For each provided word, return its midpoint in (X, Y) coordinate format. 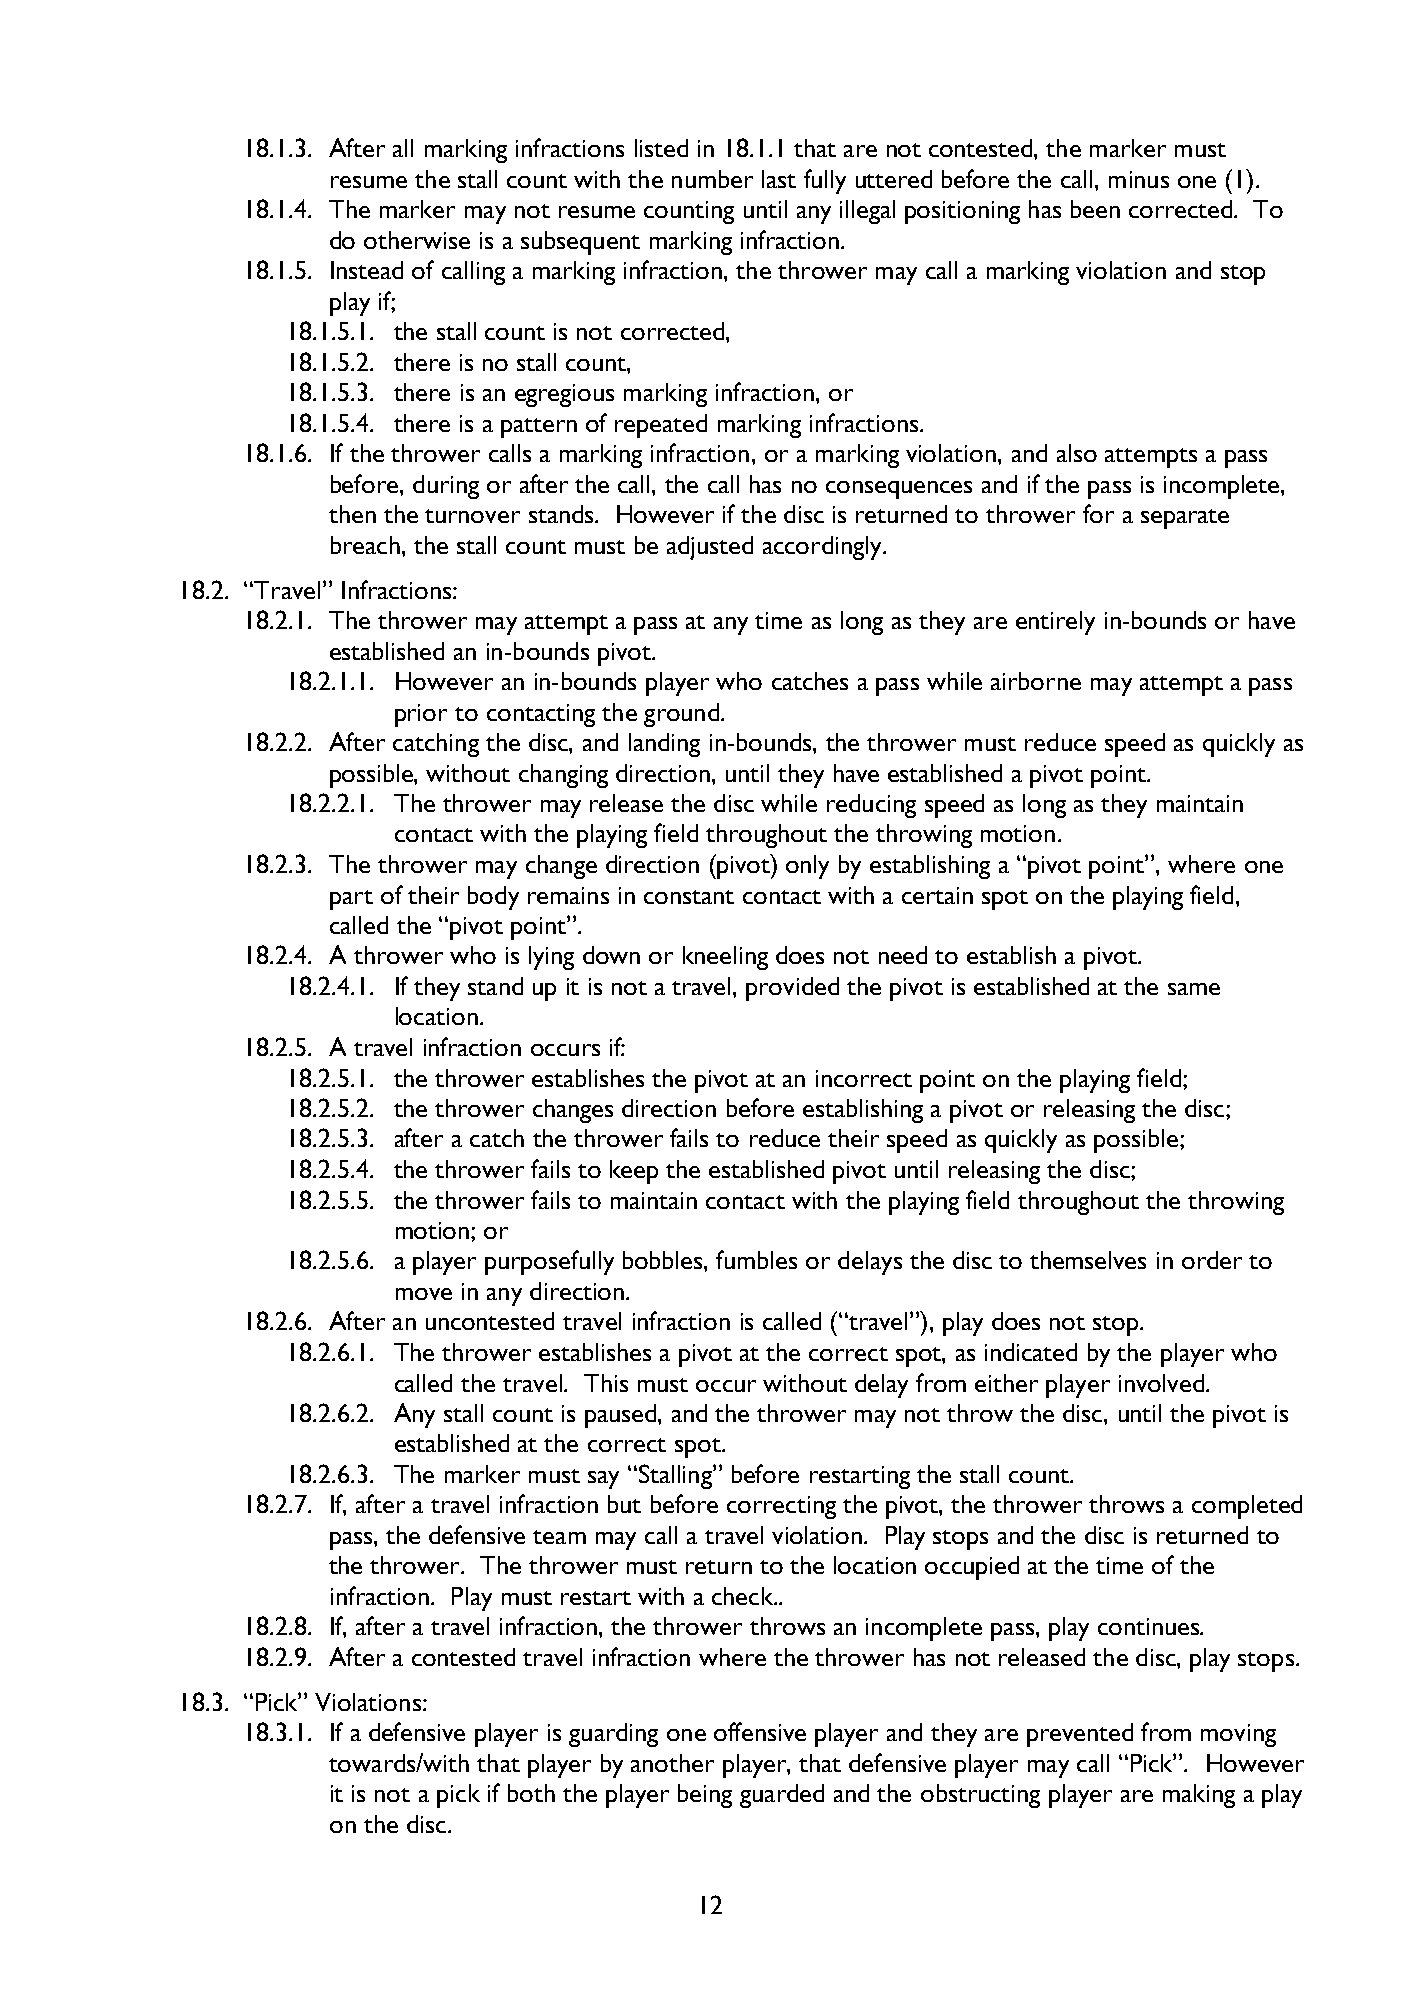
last (779, 179)
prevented (1080, 1735)
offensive (760, 1731)
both (531, 1793)
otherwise (417, 240)
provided (792, 989)
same (1194, 989)
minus (1139, 179)
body (493, 898)
